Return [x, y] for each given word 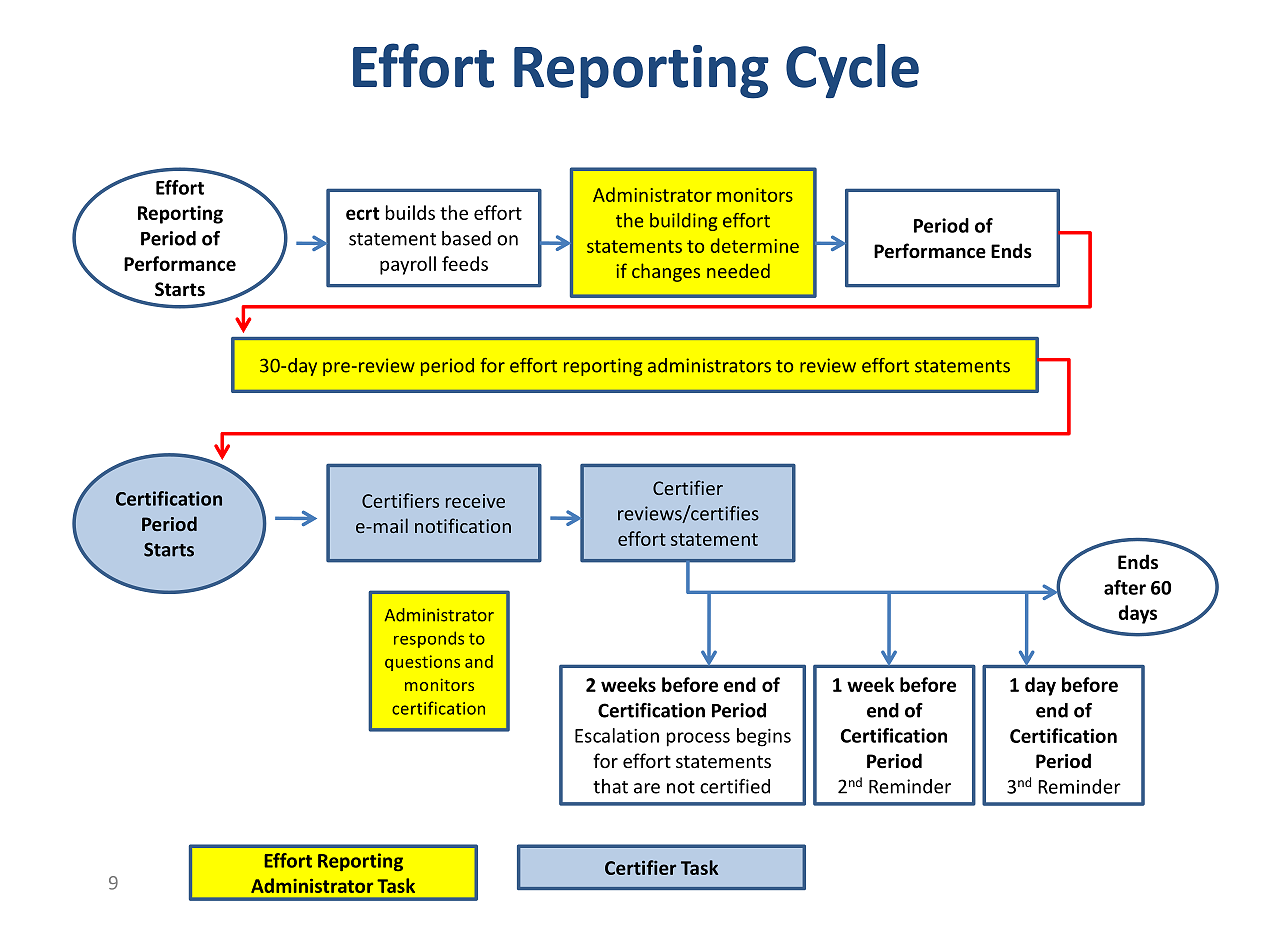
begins [764, 737]
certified [735, 786]
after [1125, 587]
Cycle [852, 71]
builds [410, 212]
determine [755, 245]
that [610, 786]
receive [475, 501]
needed [738, 270]
